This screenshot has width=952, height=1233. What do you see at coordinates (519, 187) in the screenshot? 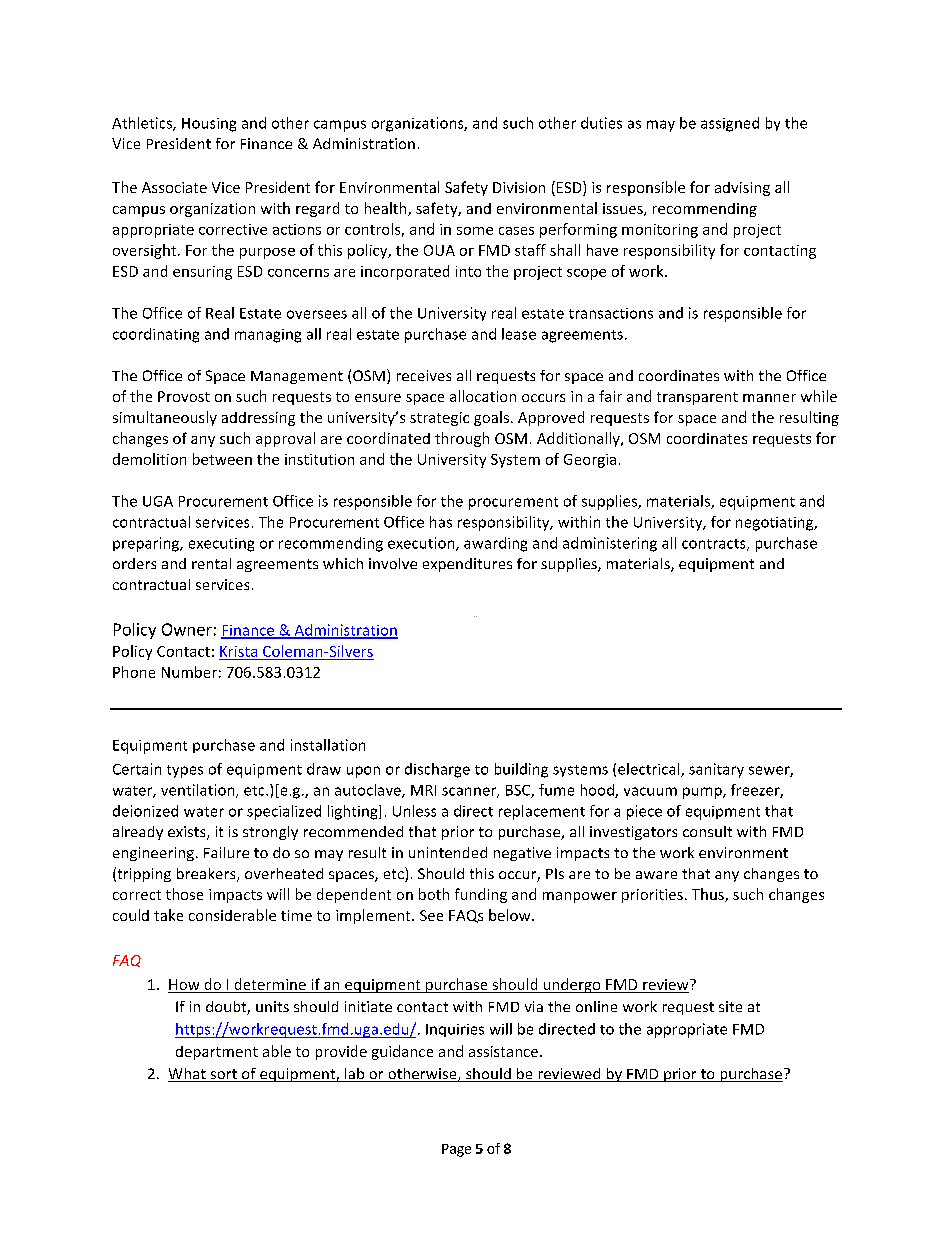
I see `Division` at bounding box center [519, 187].
